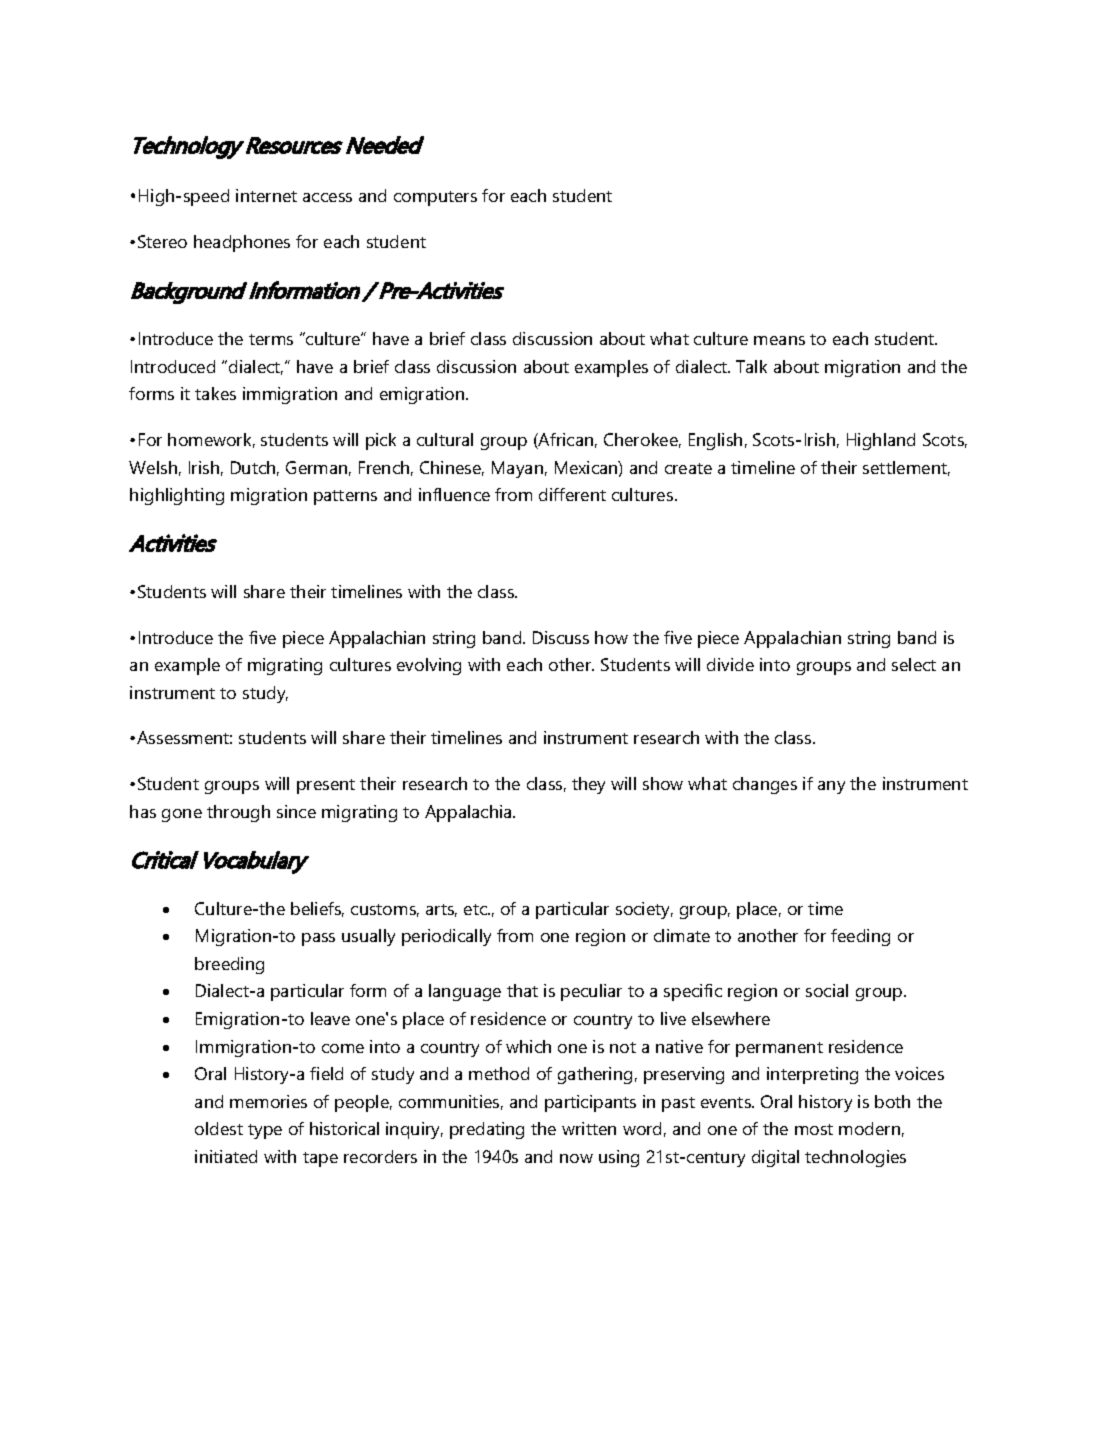  I want to click on predating, so click(487, 1130).
